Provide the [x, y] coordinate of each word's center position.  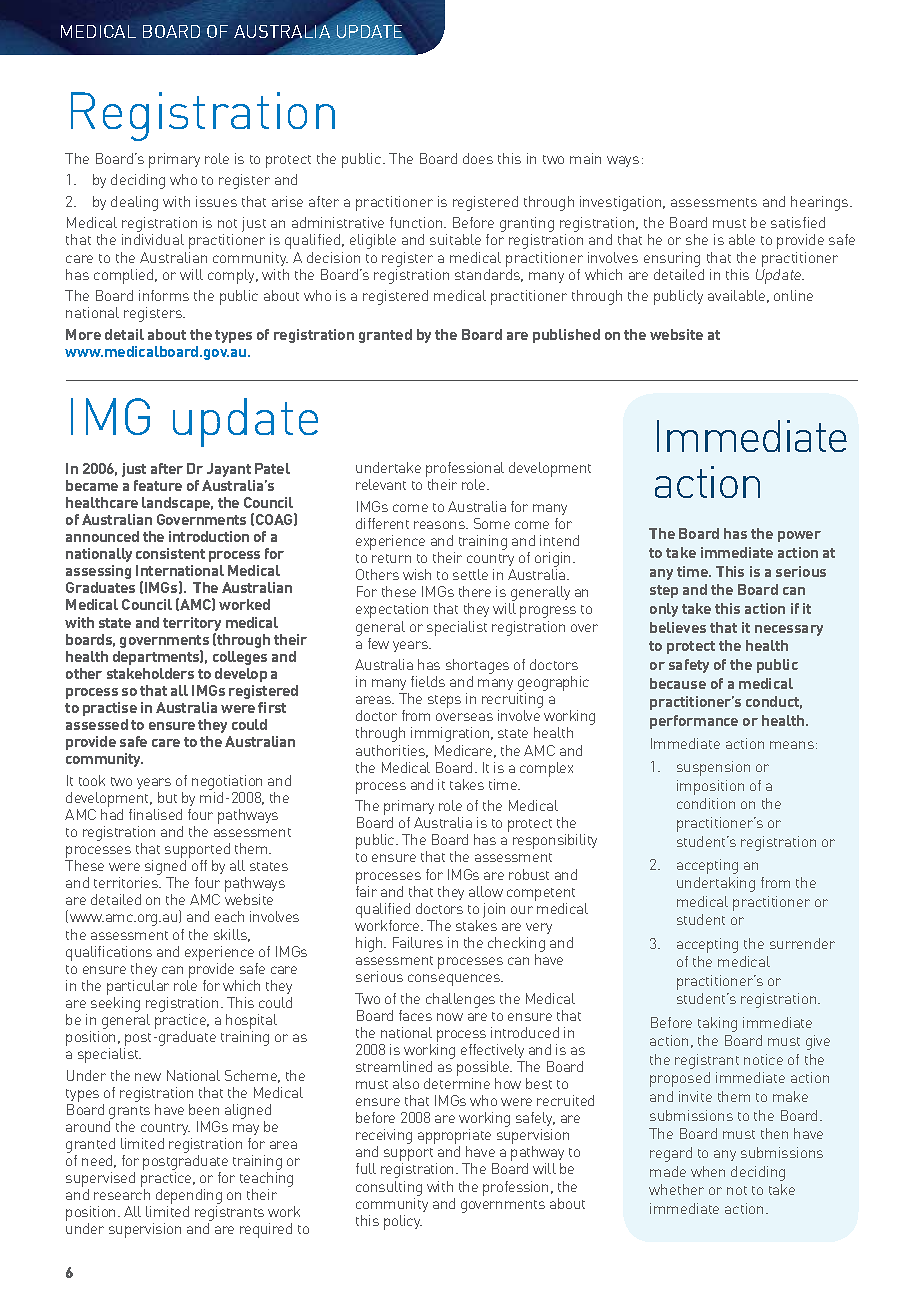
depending [189, 1198]
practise [110, 709]
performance [694, 722]
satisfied [798, 222]
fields [428, 681]
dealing [134, 203]
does [478, 158]
